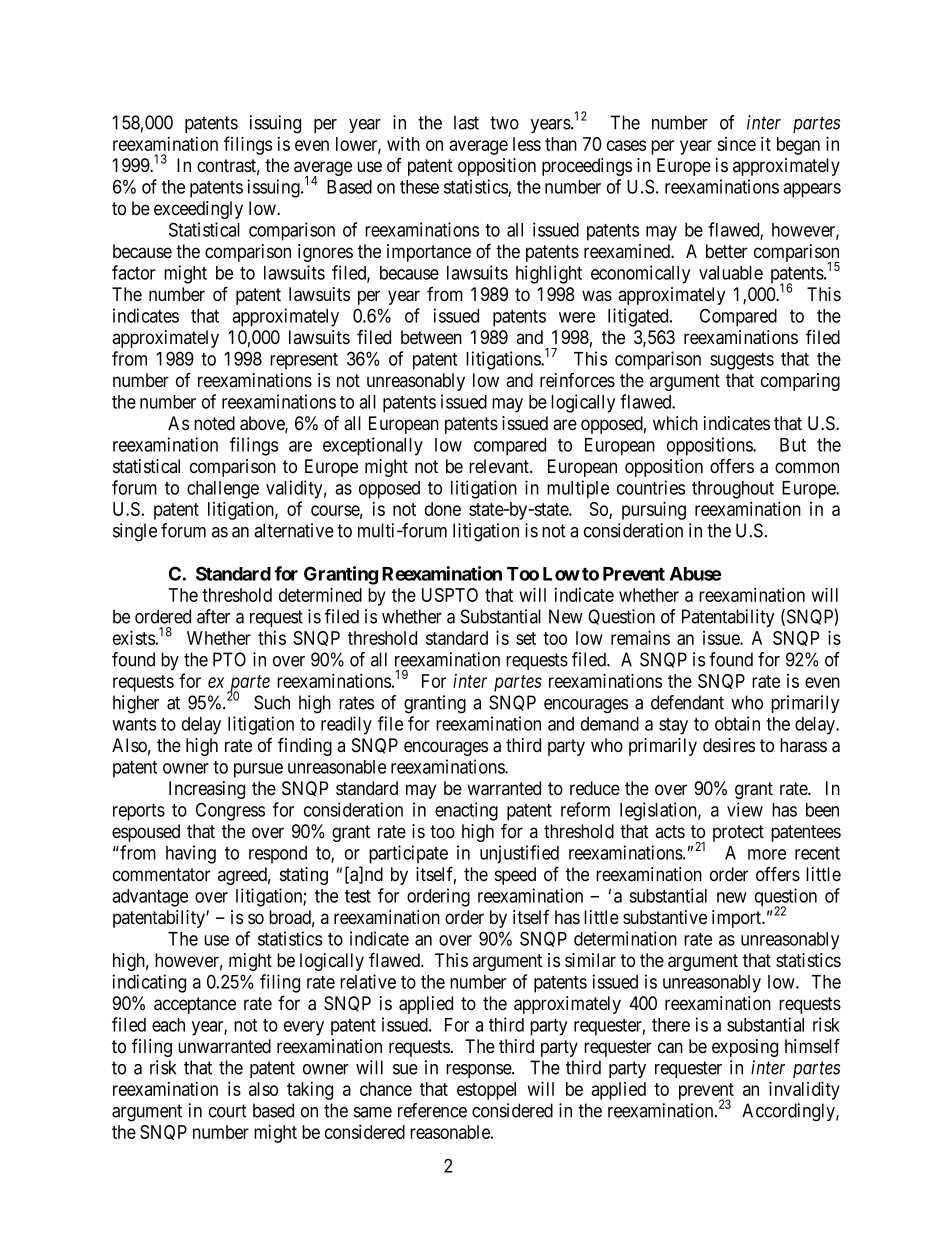 Image resolution: width=952 pixels, height=1233 pixels. Describe the element at coordinates (466, 122) in the screenshot. I see `last` at that location.
